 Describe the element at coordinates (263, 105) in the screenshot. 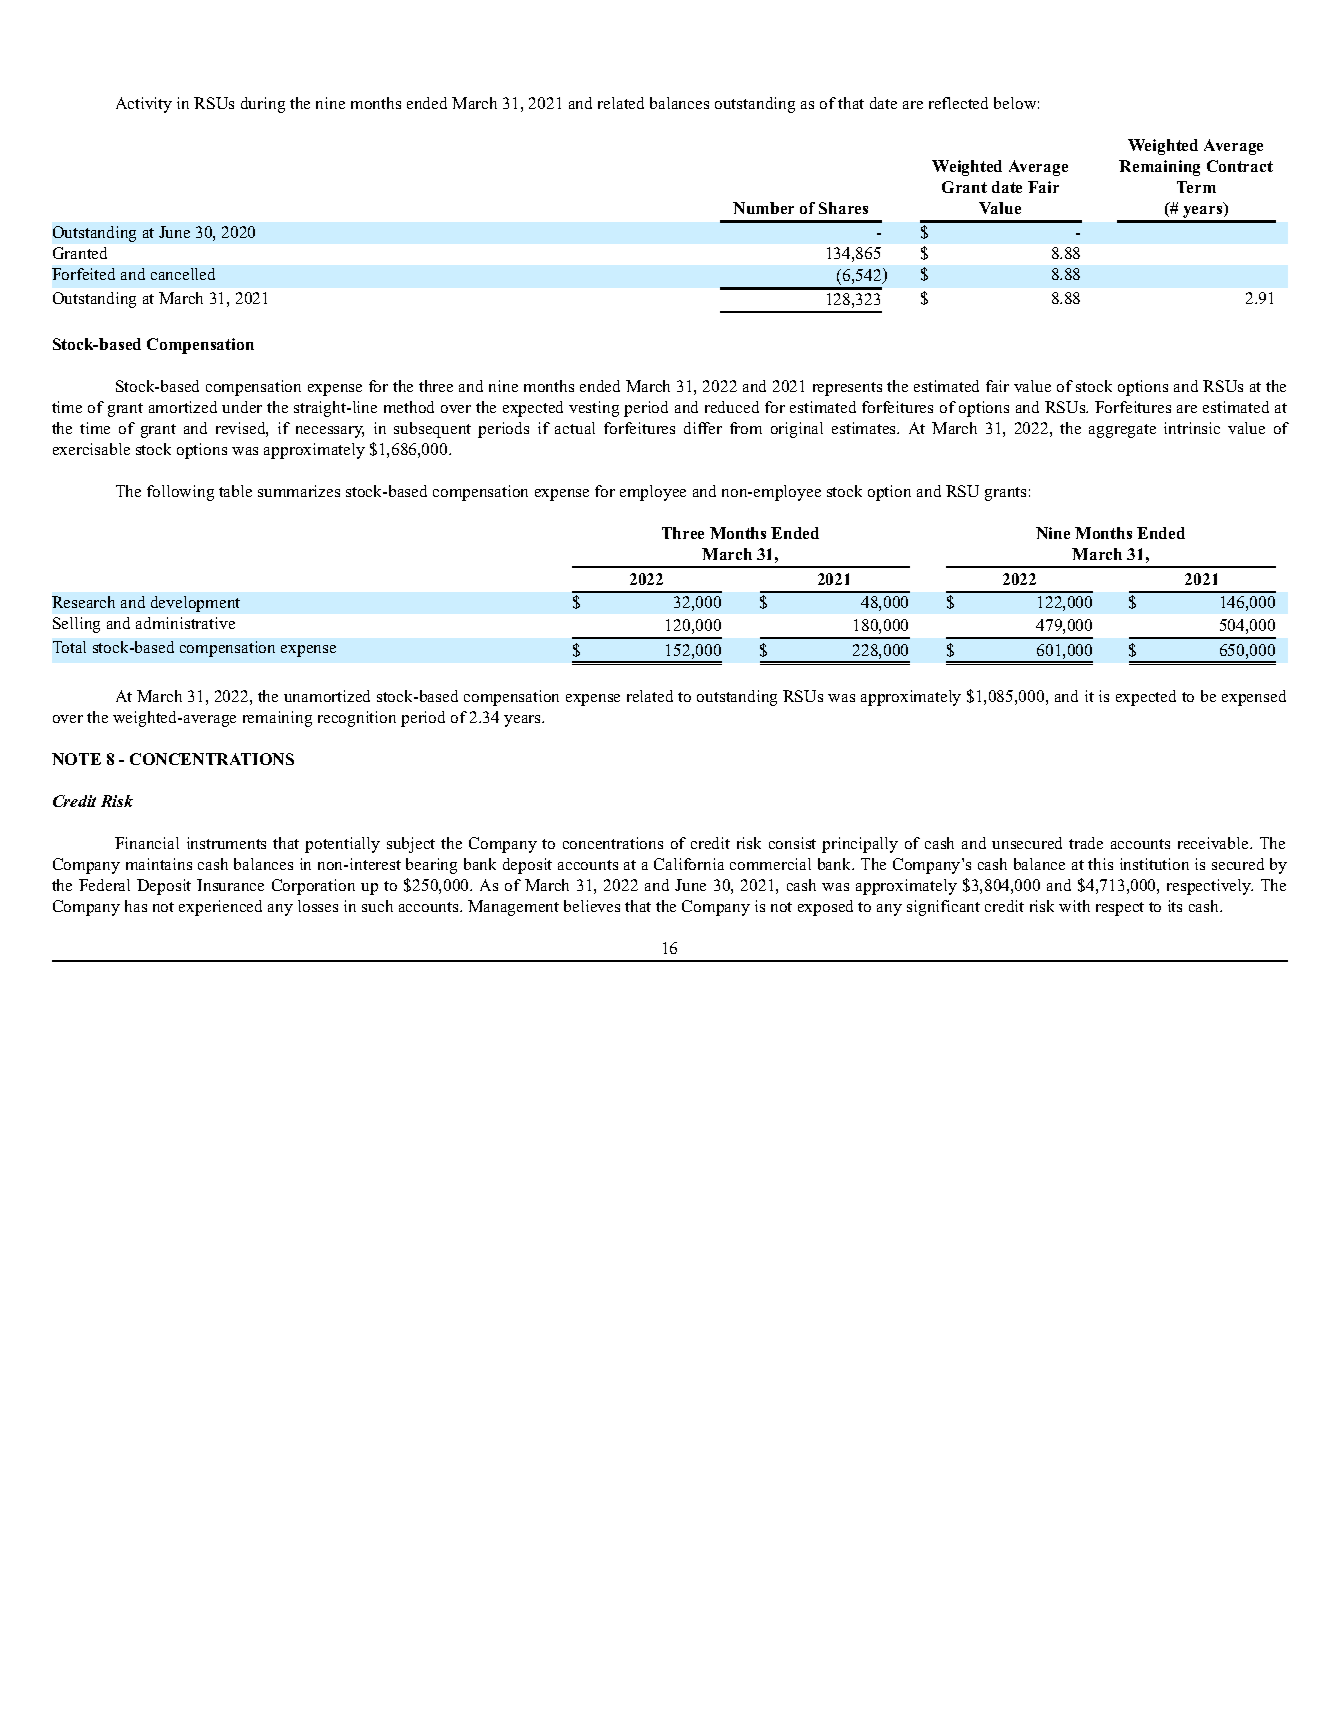

I see `during` at that location.
